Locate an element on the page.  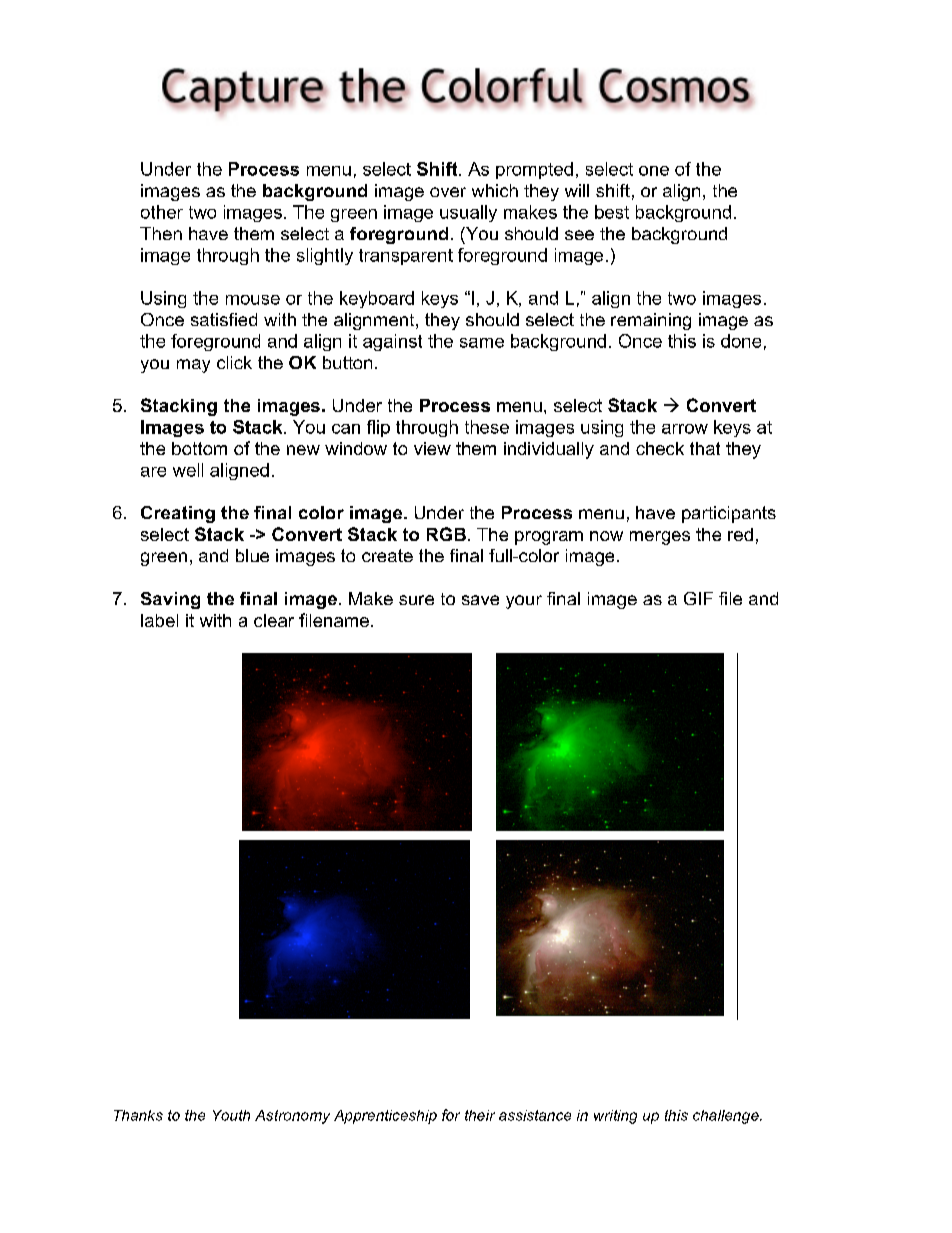
over is located at coordinates (448, 192).
